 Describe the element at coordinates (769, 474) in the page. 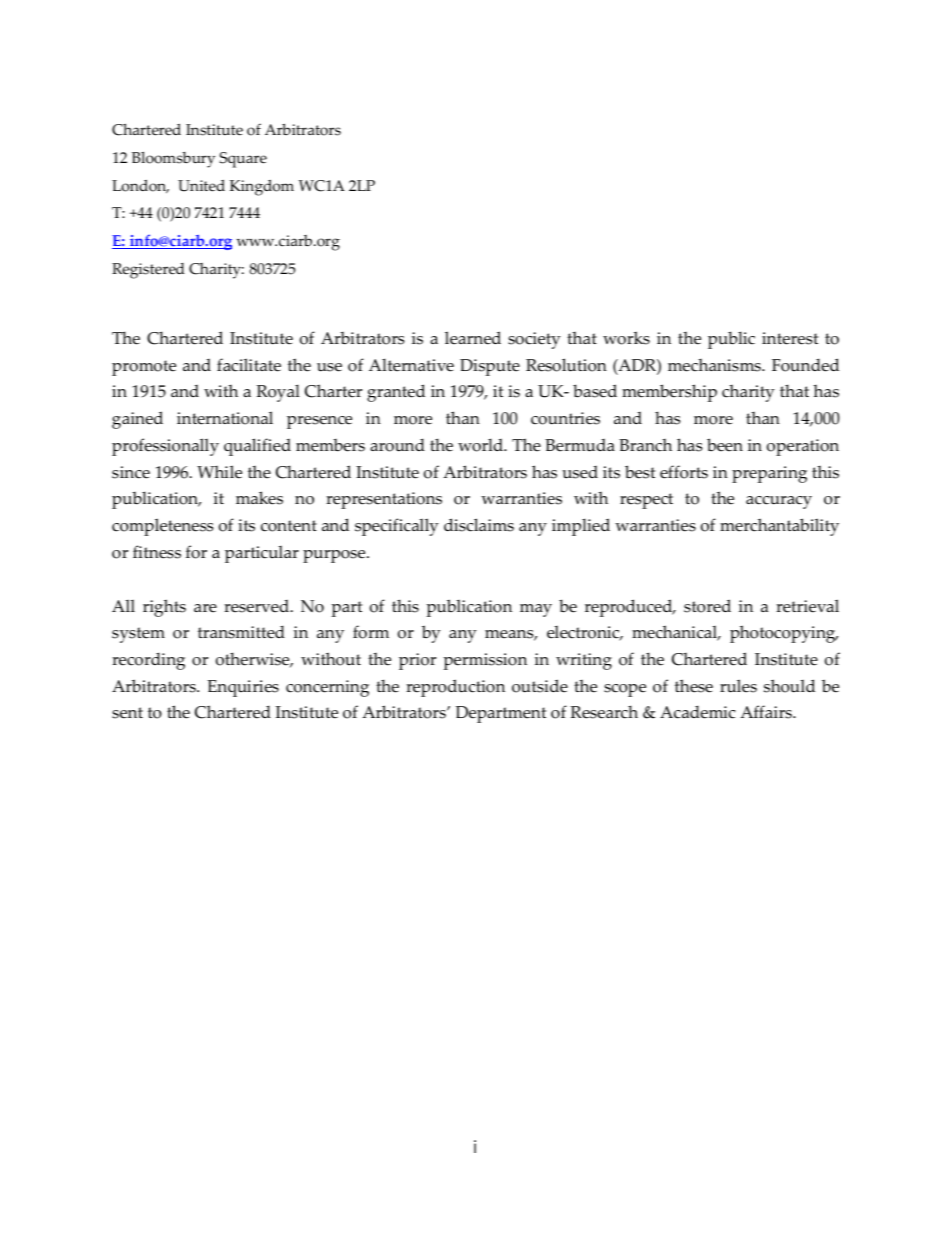

I see `preparing` at that location.
